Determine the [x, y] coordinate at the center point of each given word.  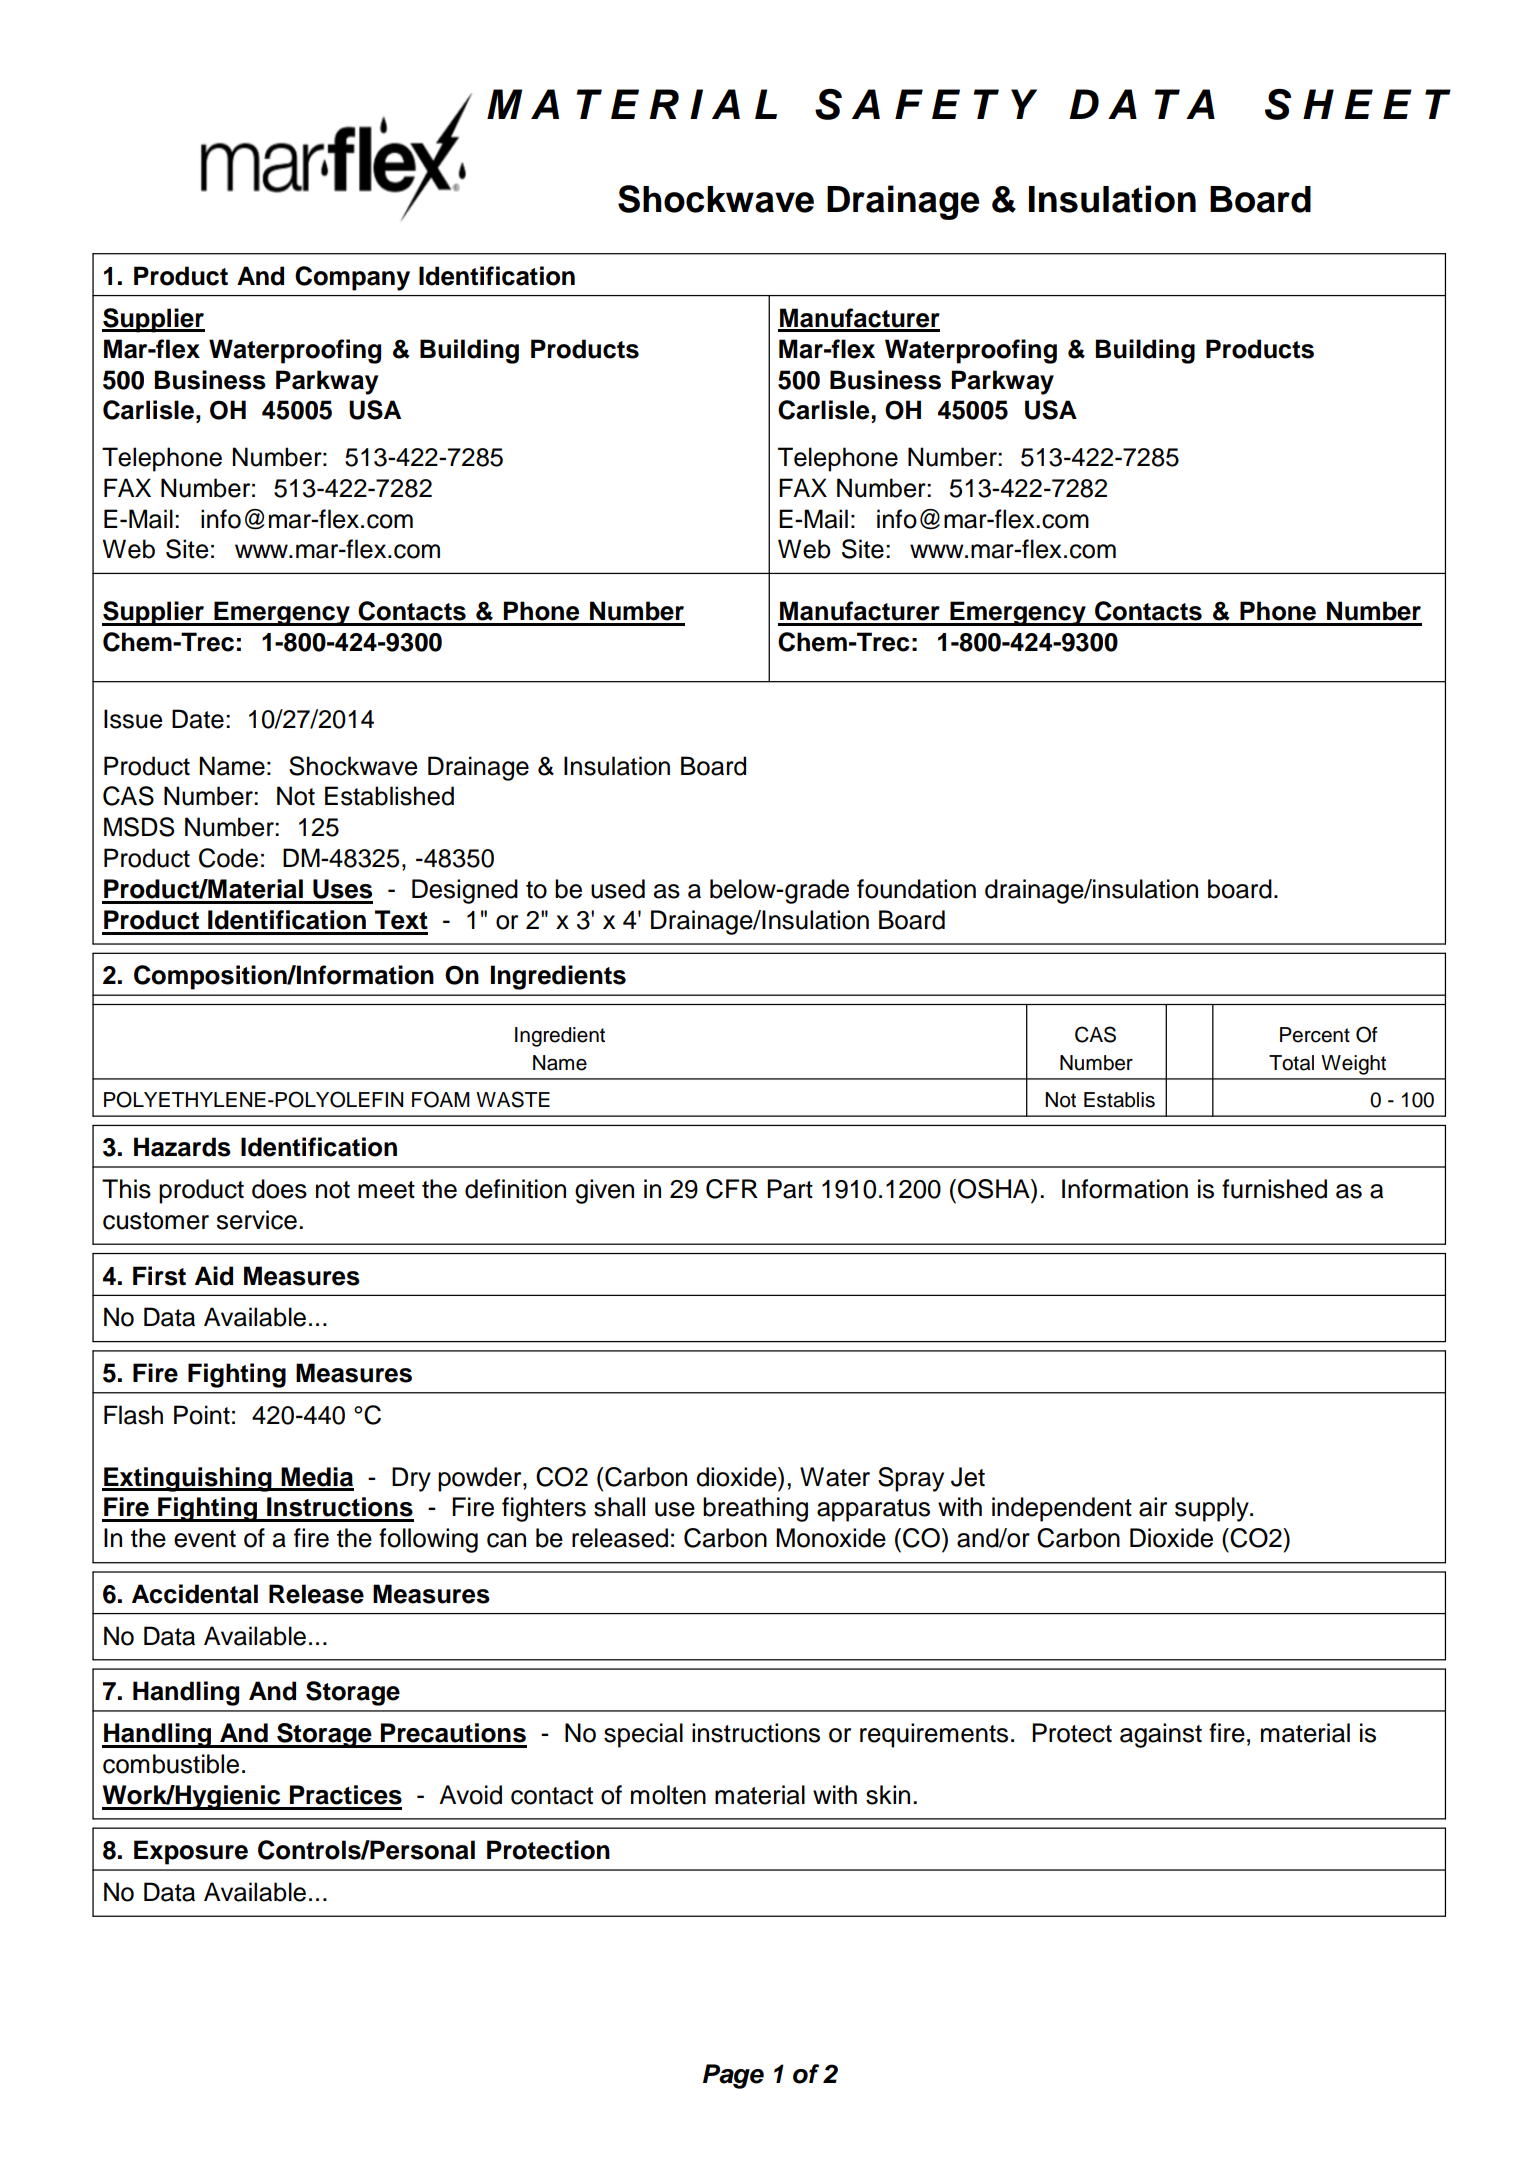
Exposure [191, 1852]
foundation [916, 889]
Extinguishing [188, 1479]
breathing [755, 1509]
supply [1213, 1509]
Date [198, 719]
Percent [1315, 1035]
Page [733, 2076]
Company [352, 278]
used [618, 889]
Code [228, 858]
